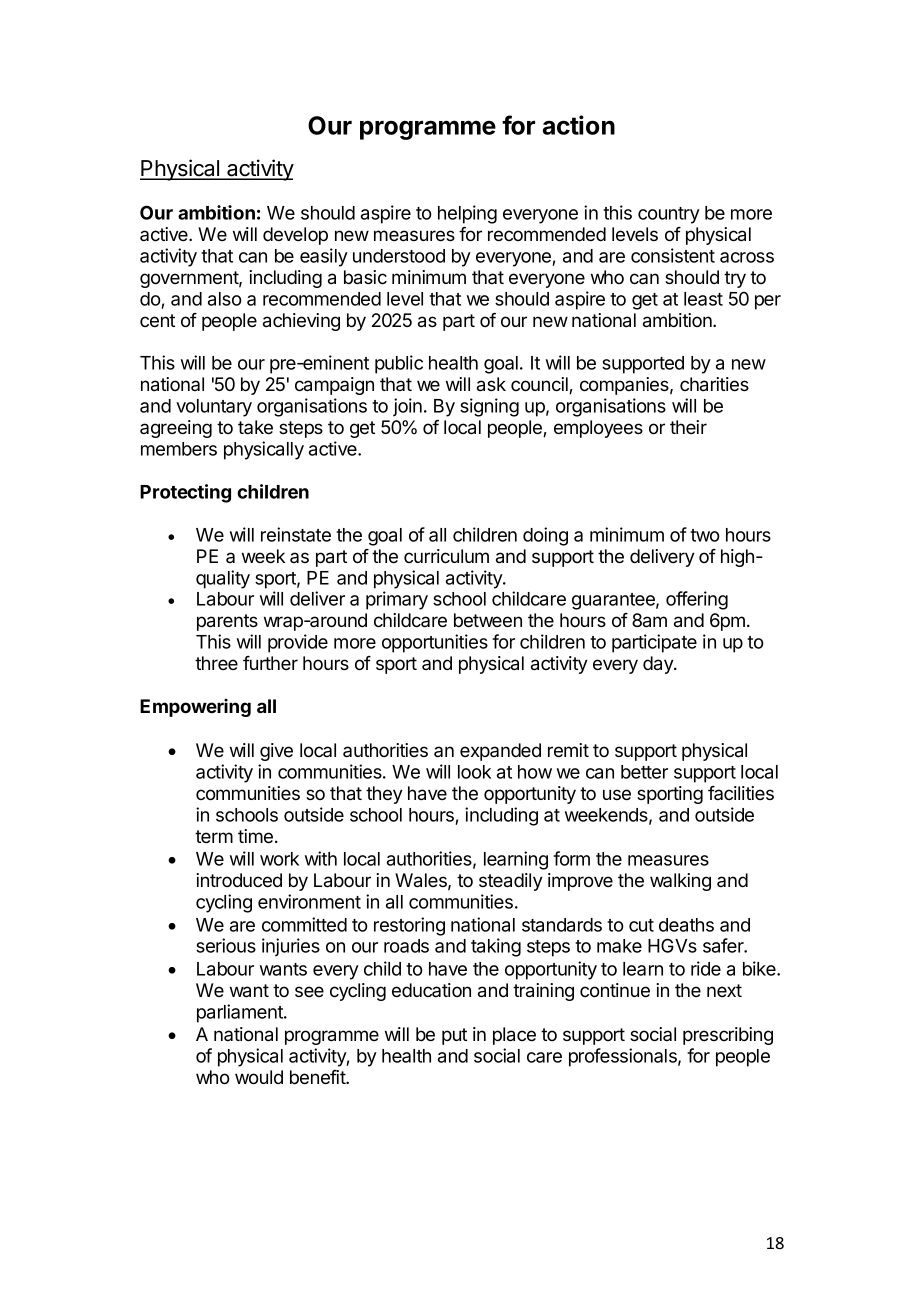 Image resolution: width=924 pixels, height=1309 pixels. What do you see at coordinates (467, 214) in the image?
I see `helping` at bounding box center [467, 214].
